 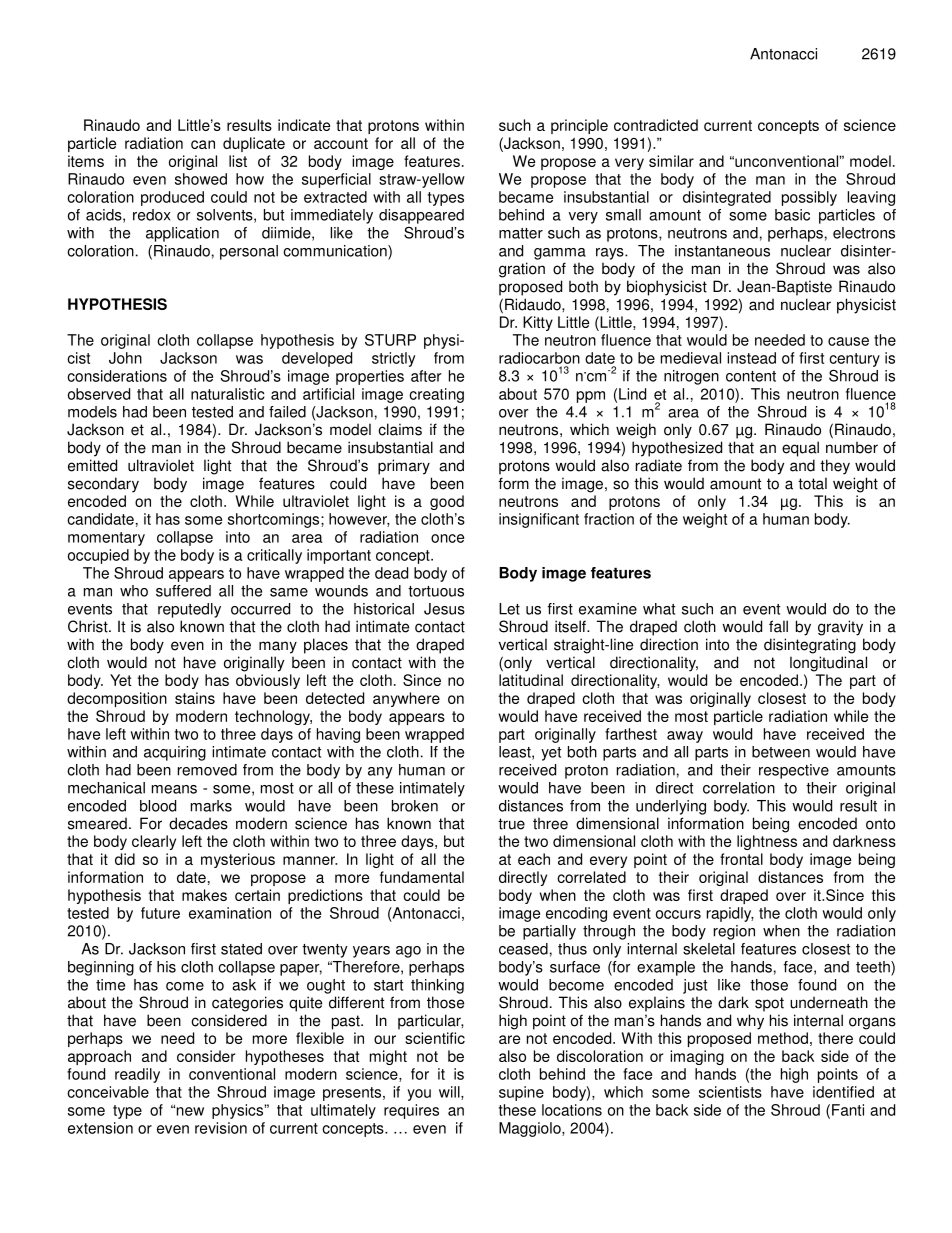 I want to click on possibly, so click(x=809, y=198).
